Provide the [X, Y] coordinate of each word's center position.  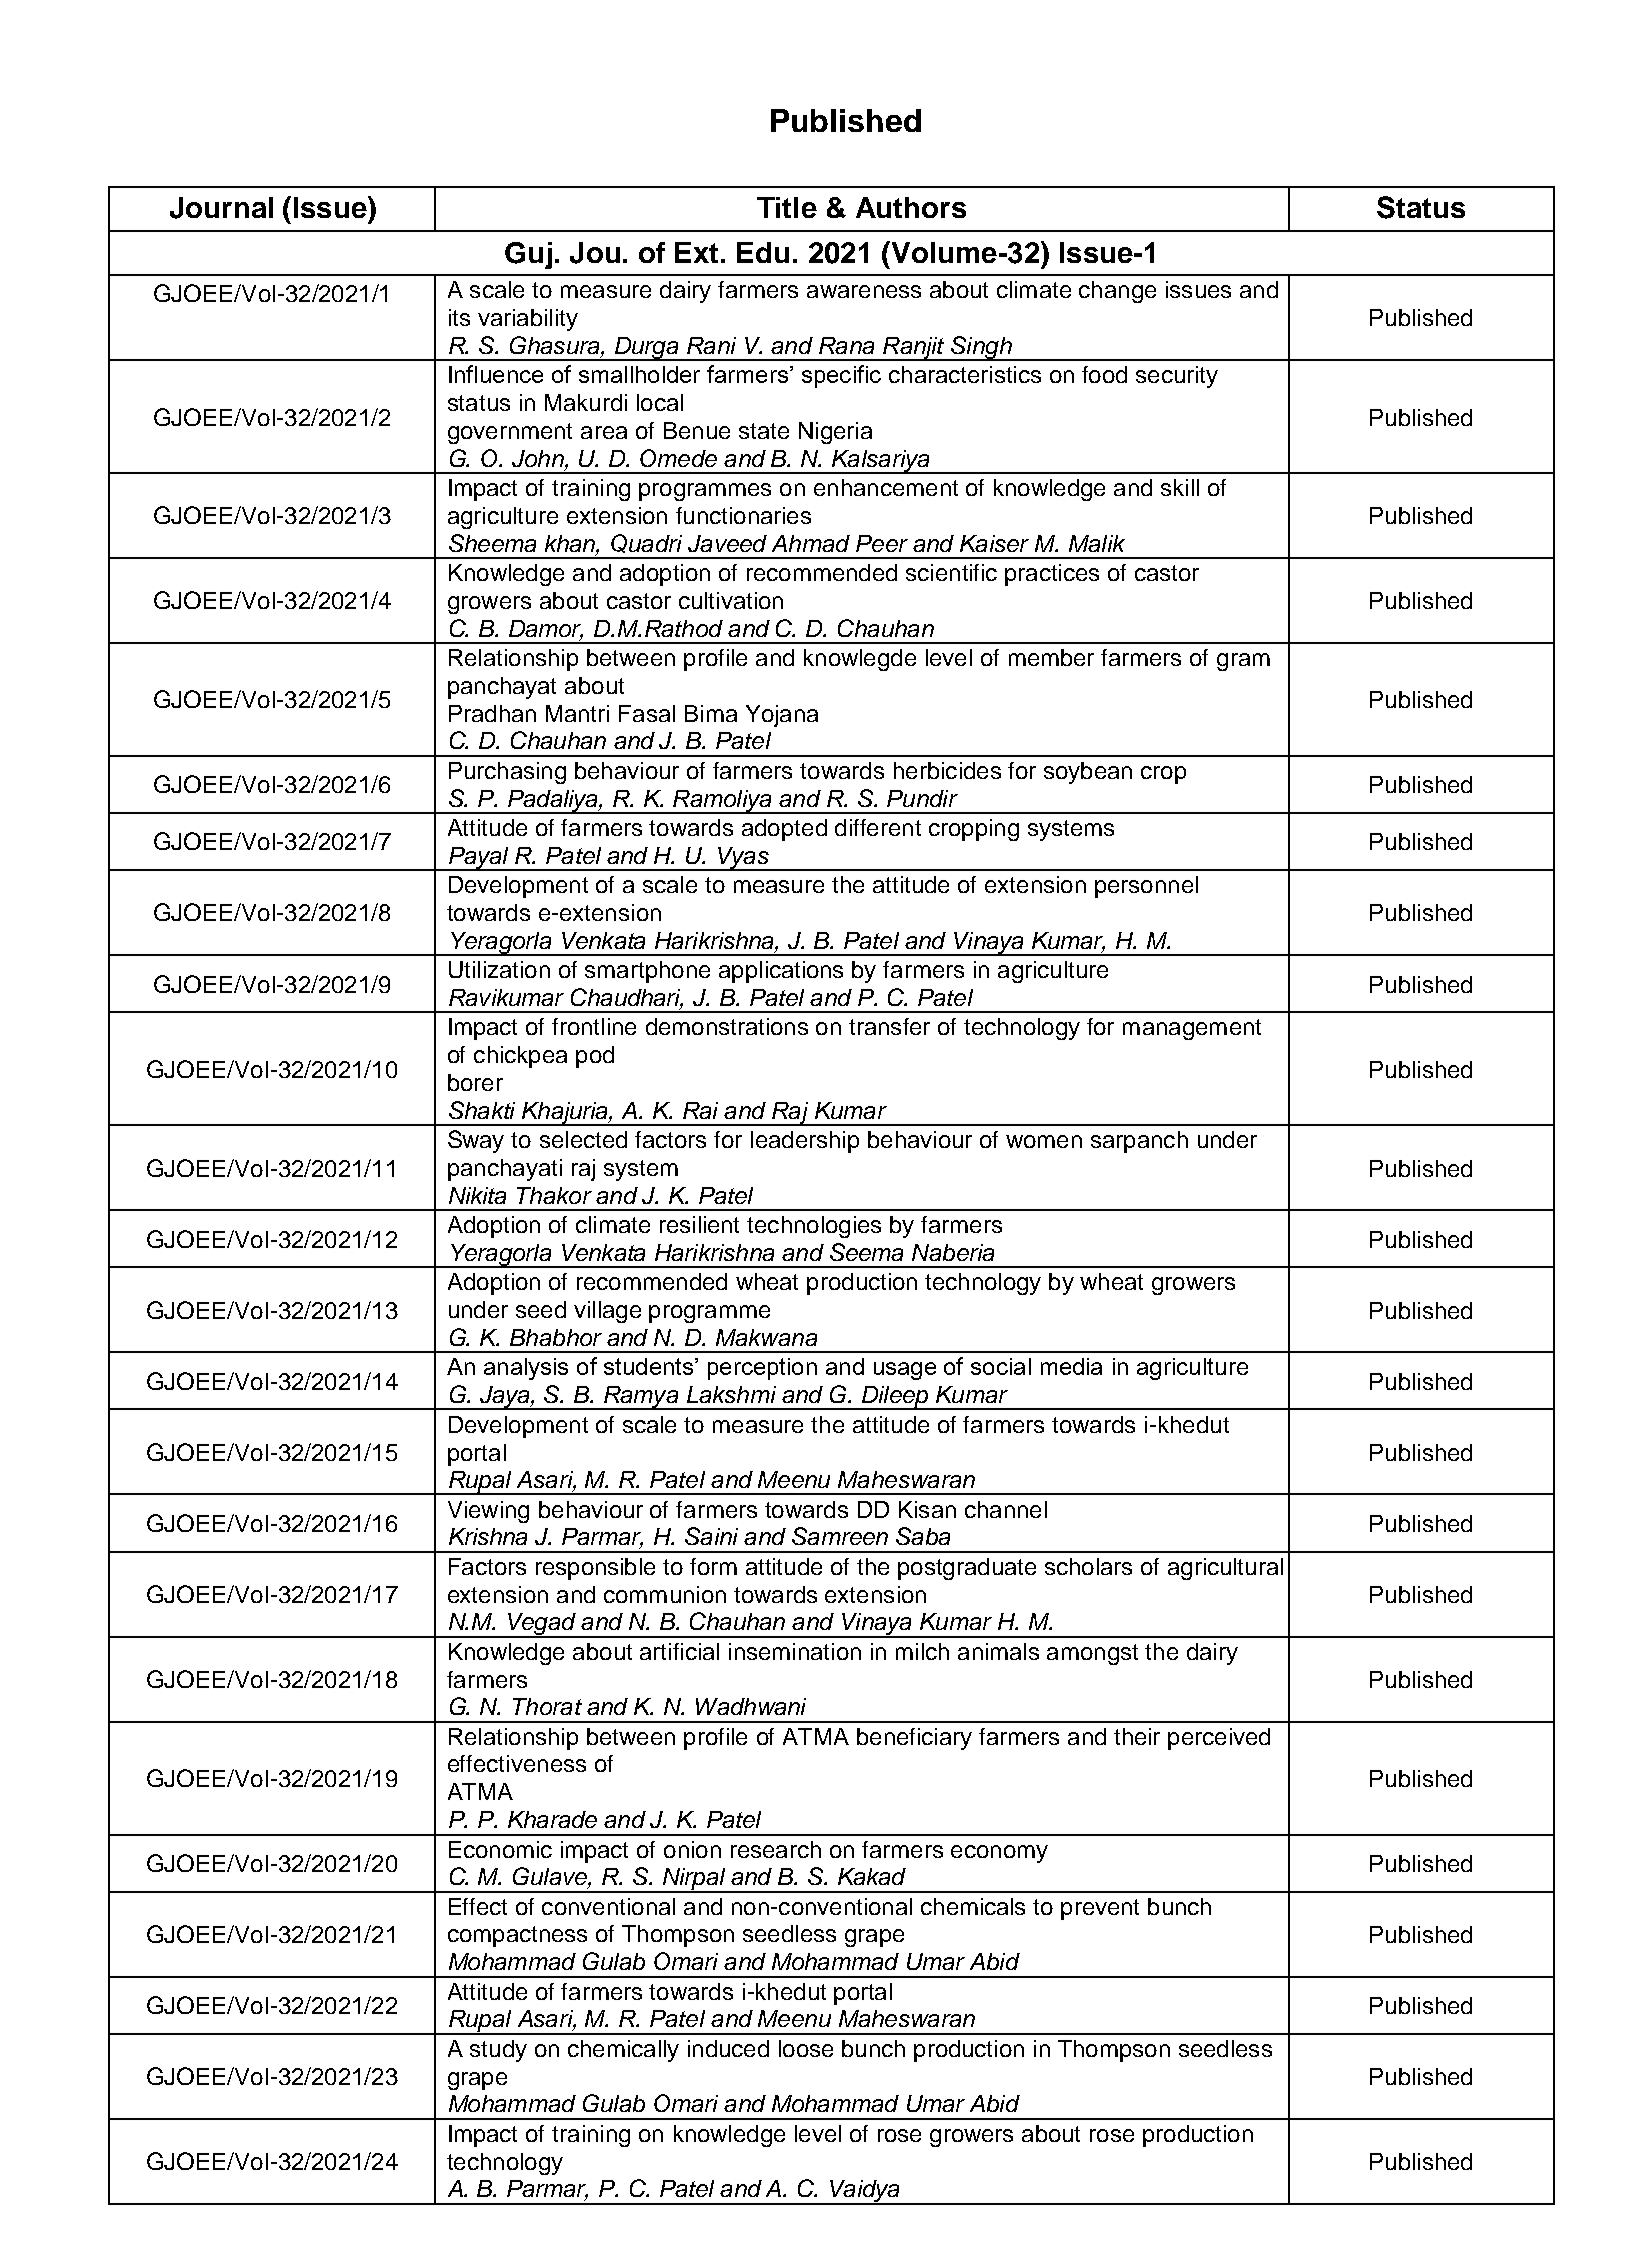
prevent [1100, 1909]
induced [728, 2048]
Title [787, 207]
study [498, 2051]
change [1117, 292]
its [459, 317]
